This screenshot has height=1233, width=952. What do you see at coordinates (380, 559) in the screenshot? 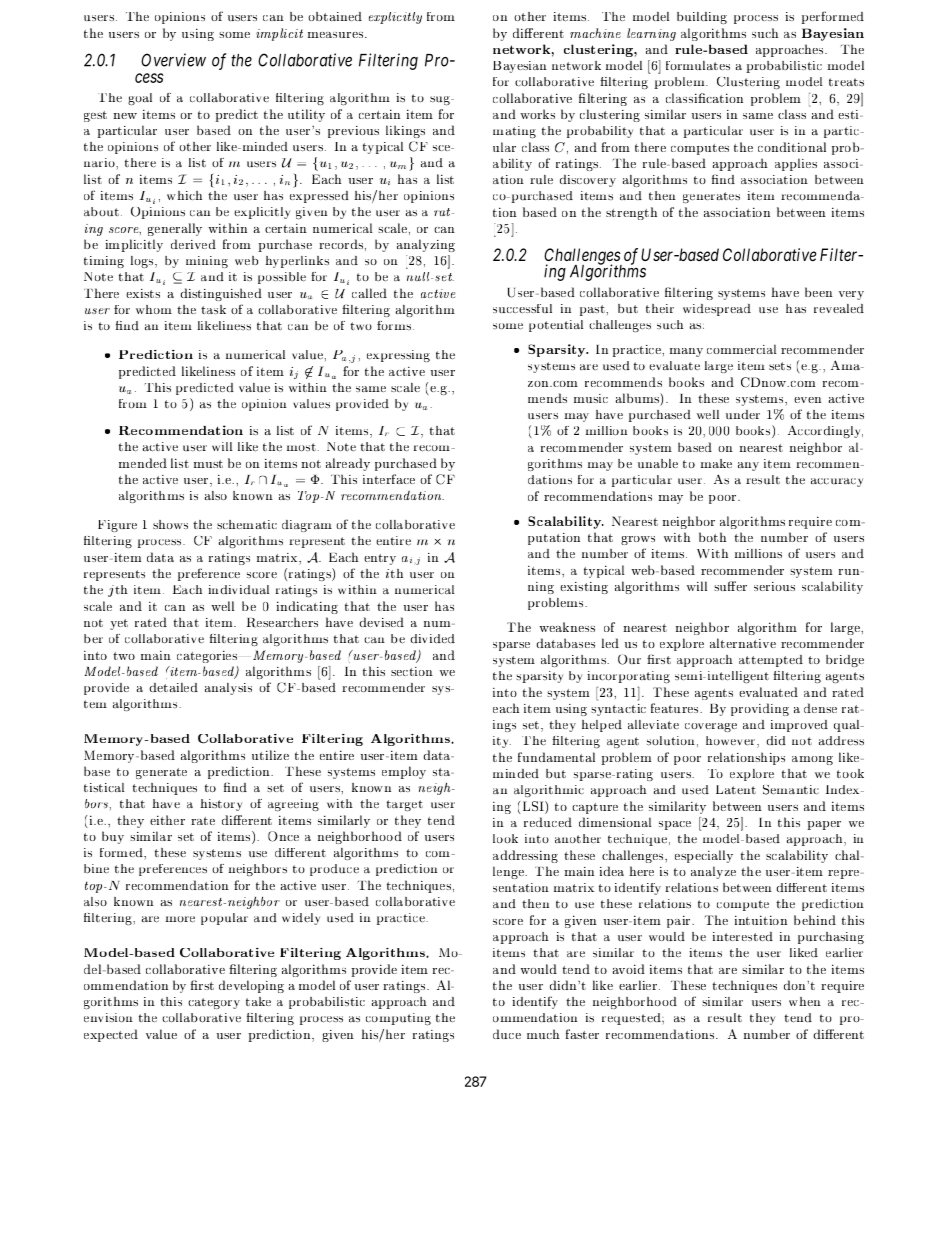
I see `entry` at bounding box center [380, 559].
